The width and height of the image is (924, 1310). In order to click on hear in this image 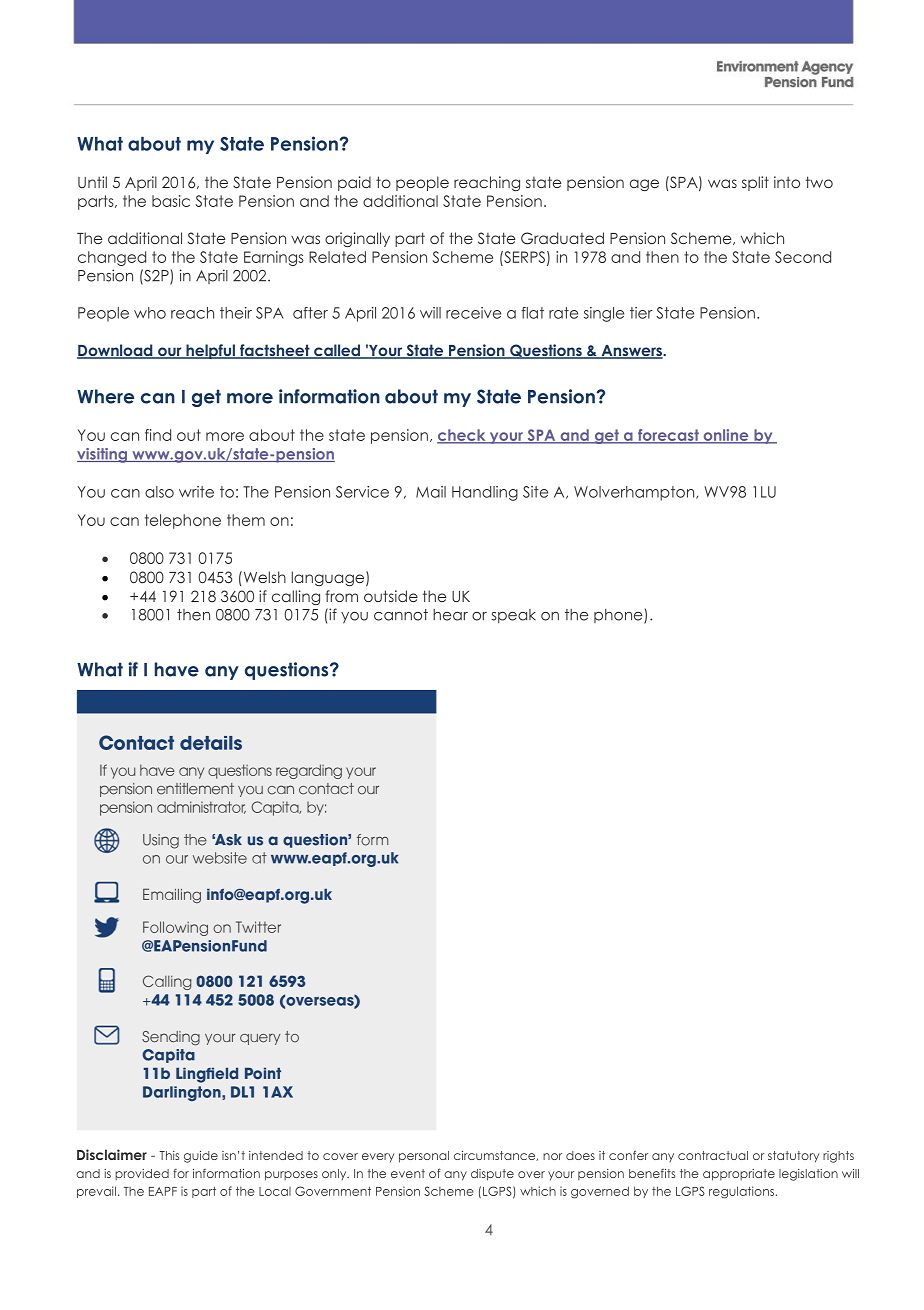, I will do `click(450, 615)`.
